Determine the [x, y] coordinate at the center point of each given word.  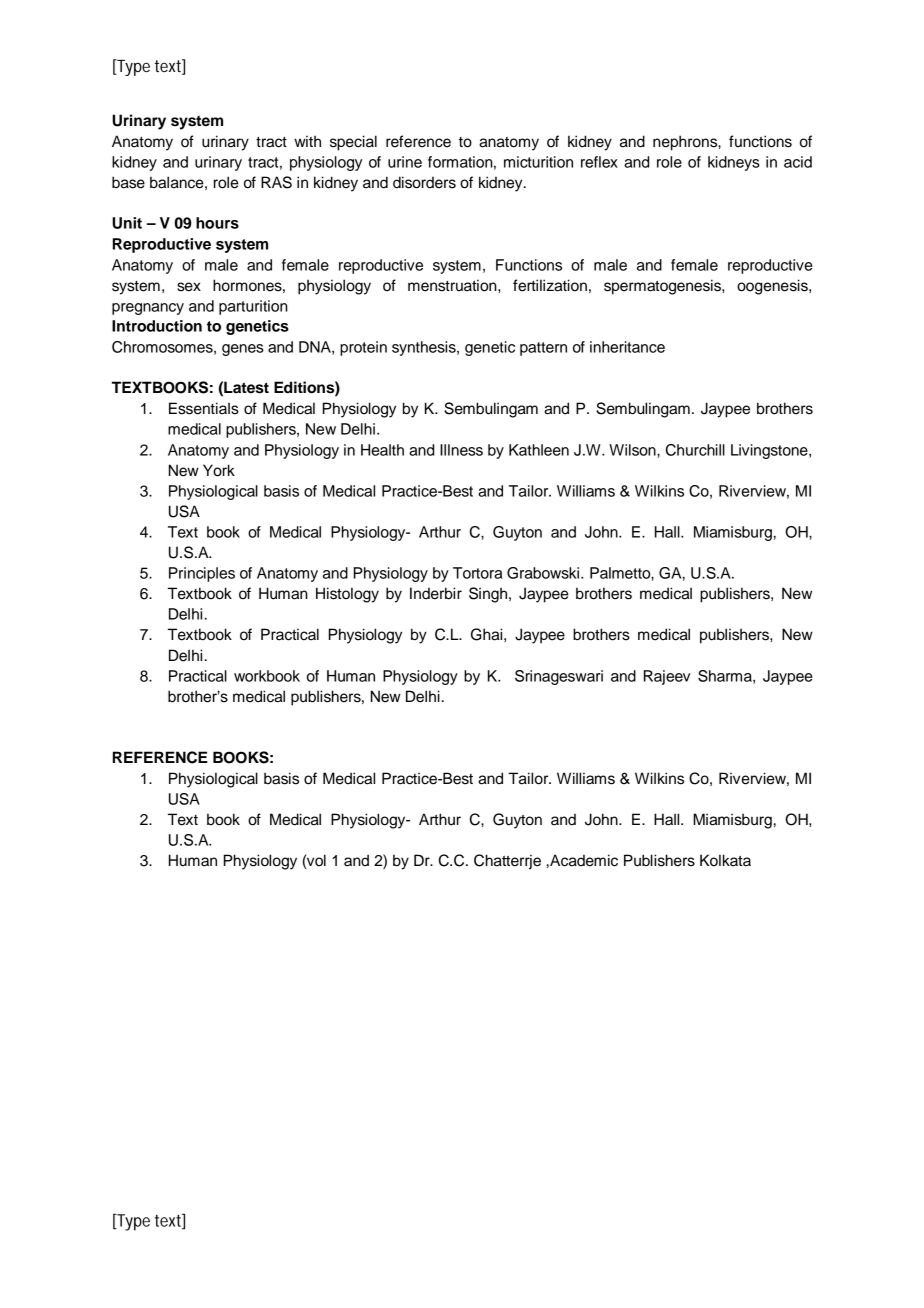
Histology [347, 595]
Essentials [204, 408]
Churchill [695, 450]
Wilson [633, 450]
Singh [489, 595]
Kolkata [725, 860]
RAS [276, 182]
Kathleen [539, 450]
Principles [202, 574]
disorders [424, 182]
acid [798, 162]
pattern [543, 349]
